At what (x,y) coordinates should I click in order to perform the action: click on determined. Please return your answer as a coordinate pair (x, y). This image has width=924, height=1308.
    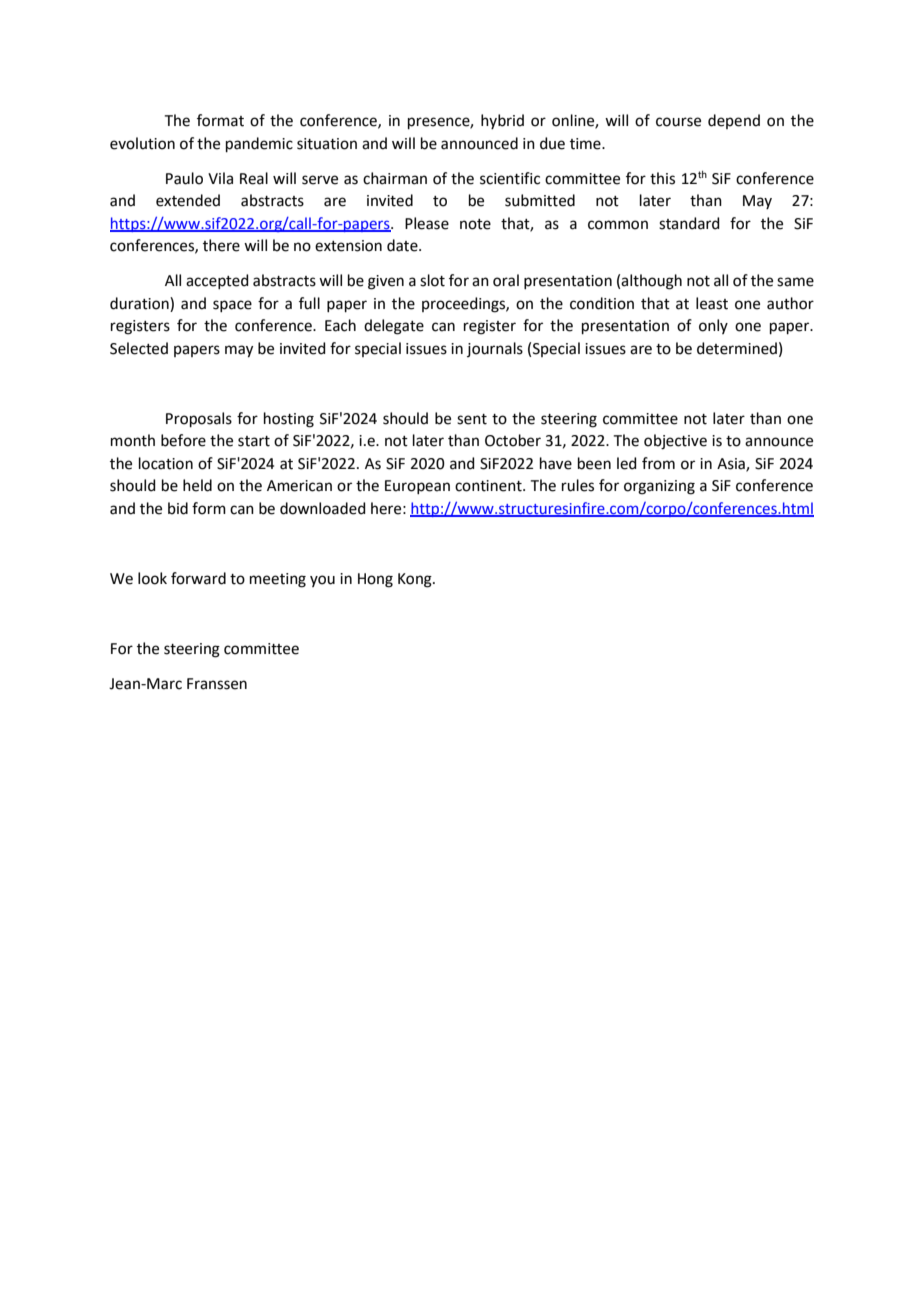
    Looking at the image, I should click on (737, 348).
